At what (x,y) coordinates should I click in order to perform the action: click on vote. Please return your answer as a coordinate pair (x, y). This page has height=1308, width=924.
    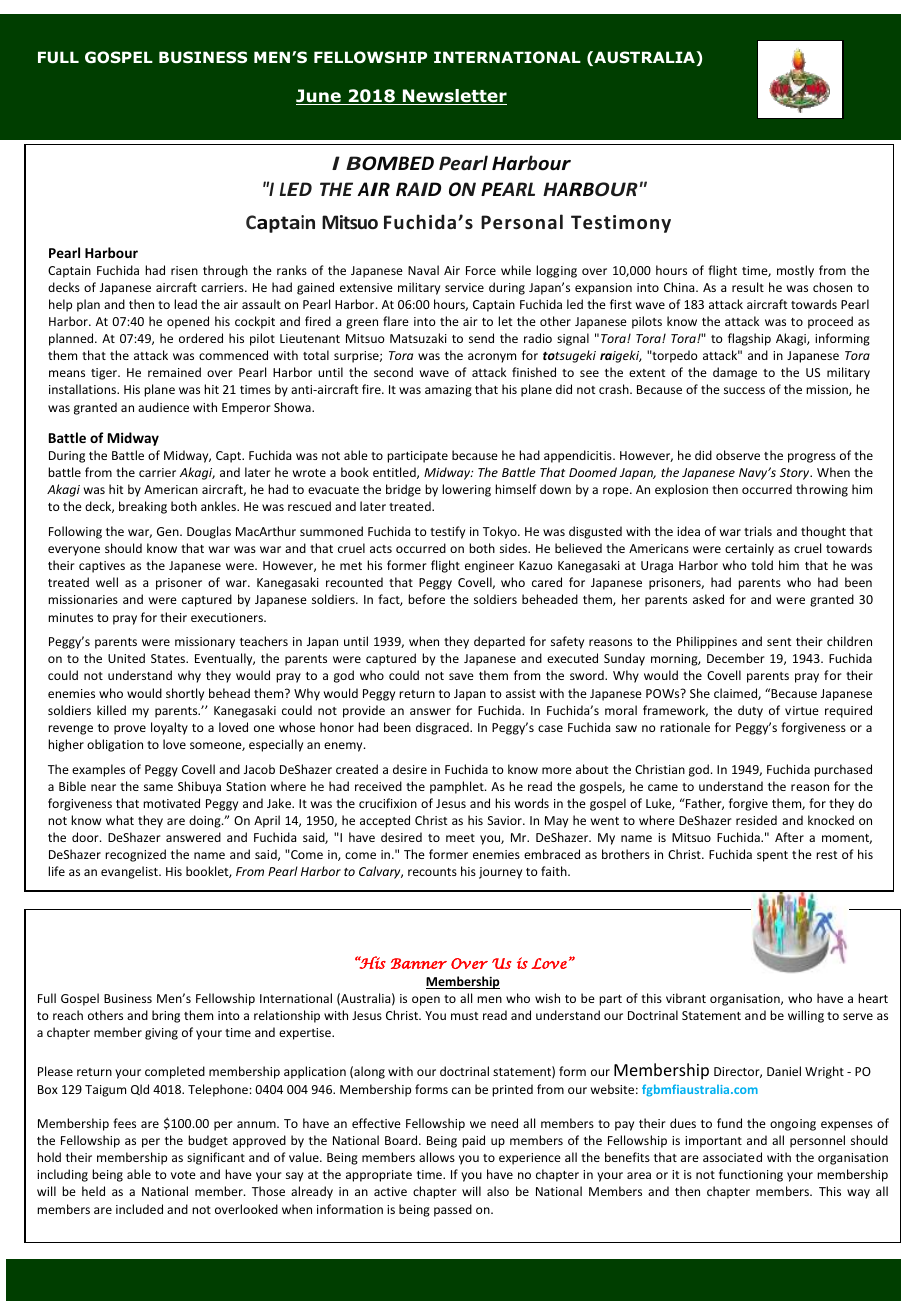
    Looking at the image, I should click on (183, 1175).
